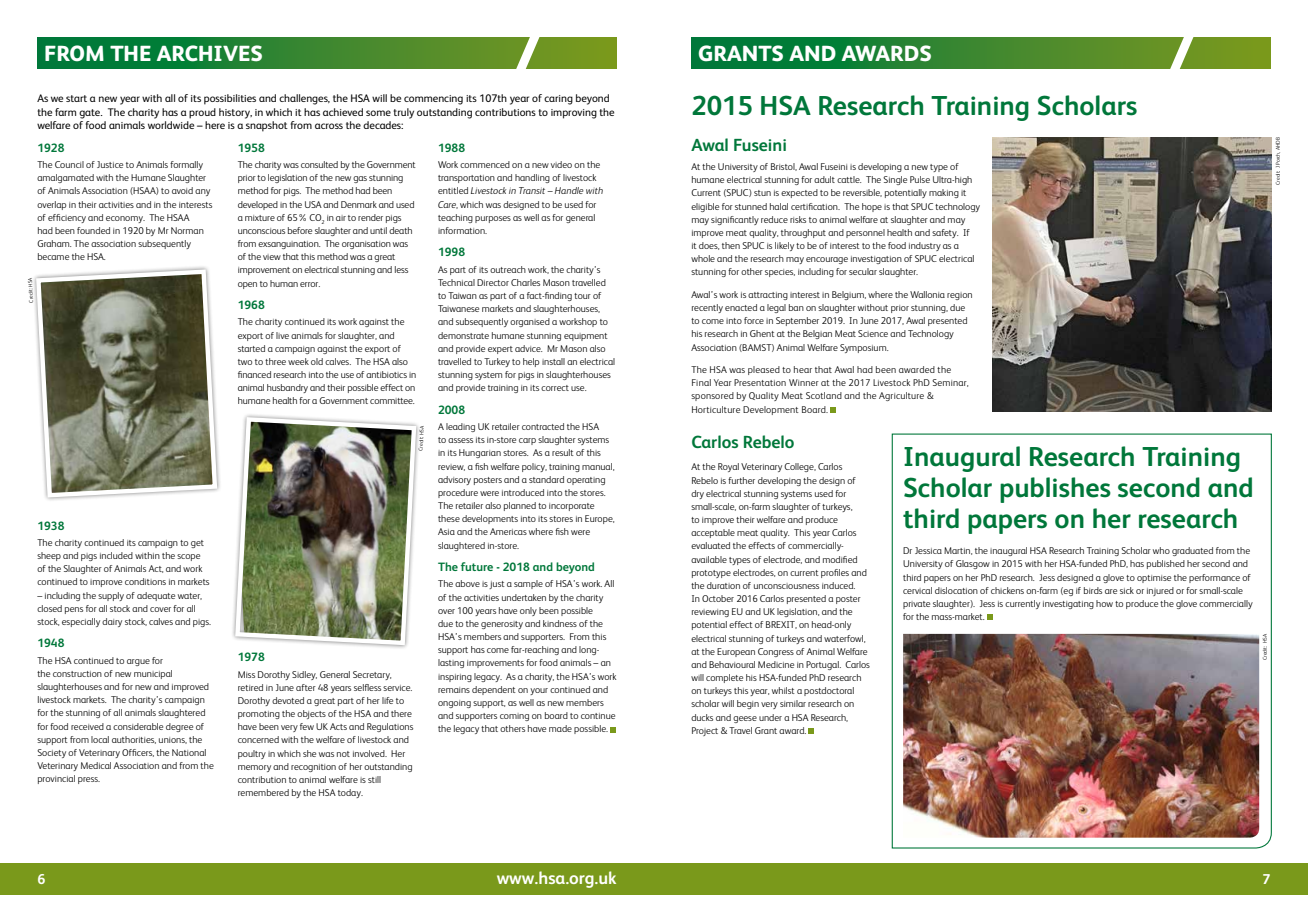 This screenshot has width=1308, height=924. Describe the element at coordinates (209, 53) in the screenshot. I see `ARCHIVES` at that location.
